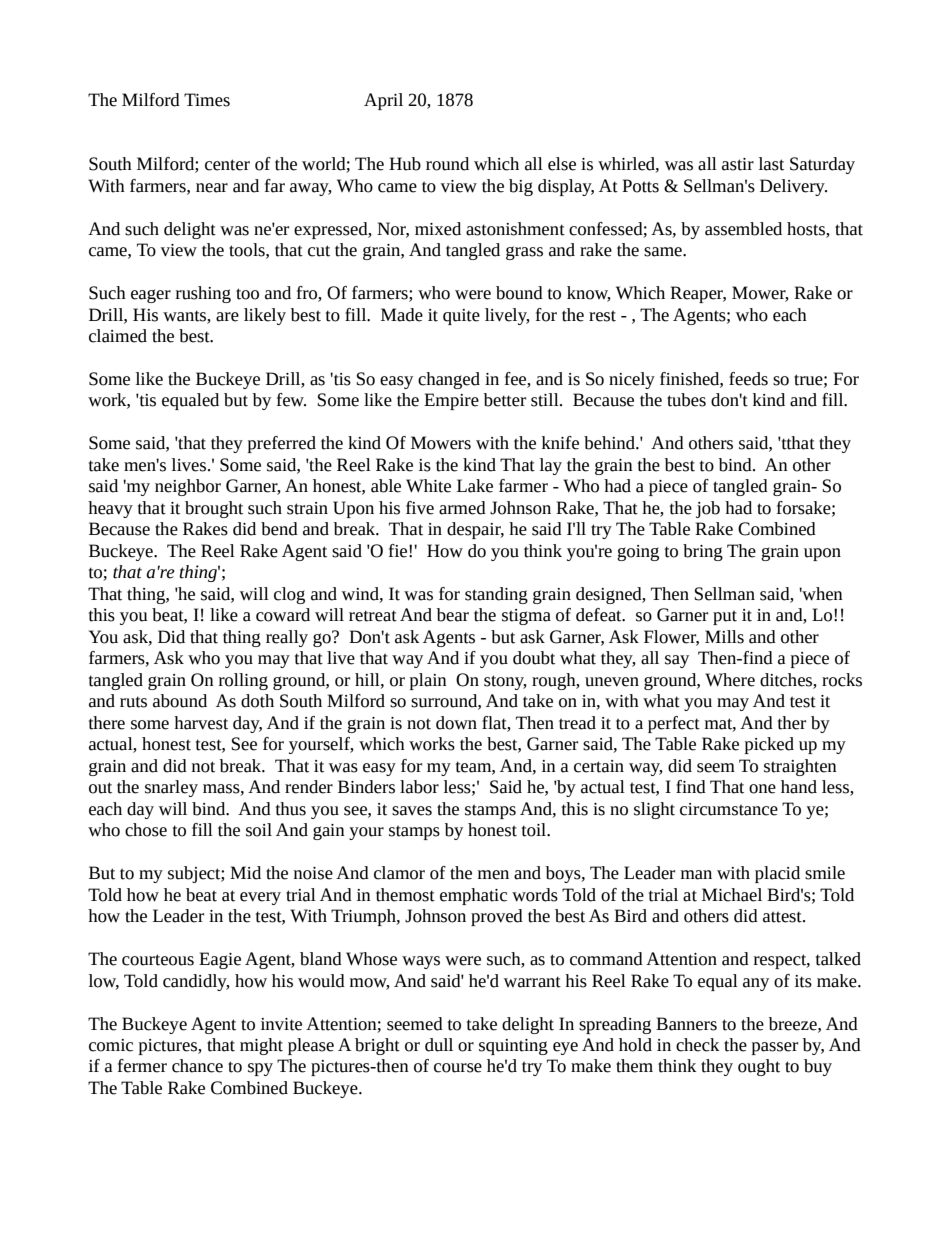 This image has width=952, height=1233. What do you see at coordinates (769, 745) in the image?
I see `picked` at bounding box center [769, 745].
